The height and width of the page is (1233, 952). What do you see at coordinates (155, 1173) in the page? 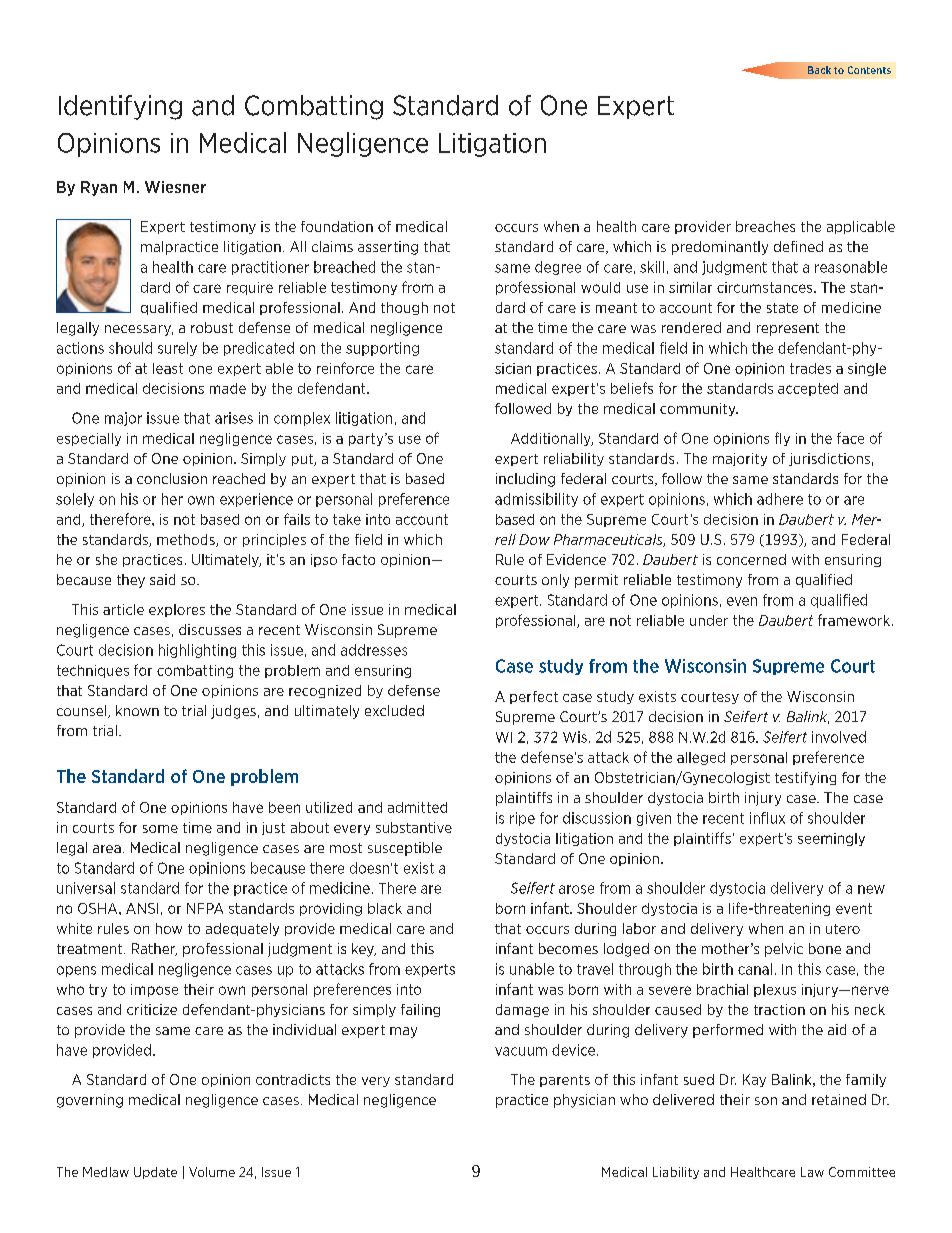
I see `Update` at bounding box center [155, 1173].
